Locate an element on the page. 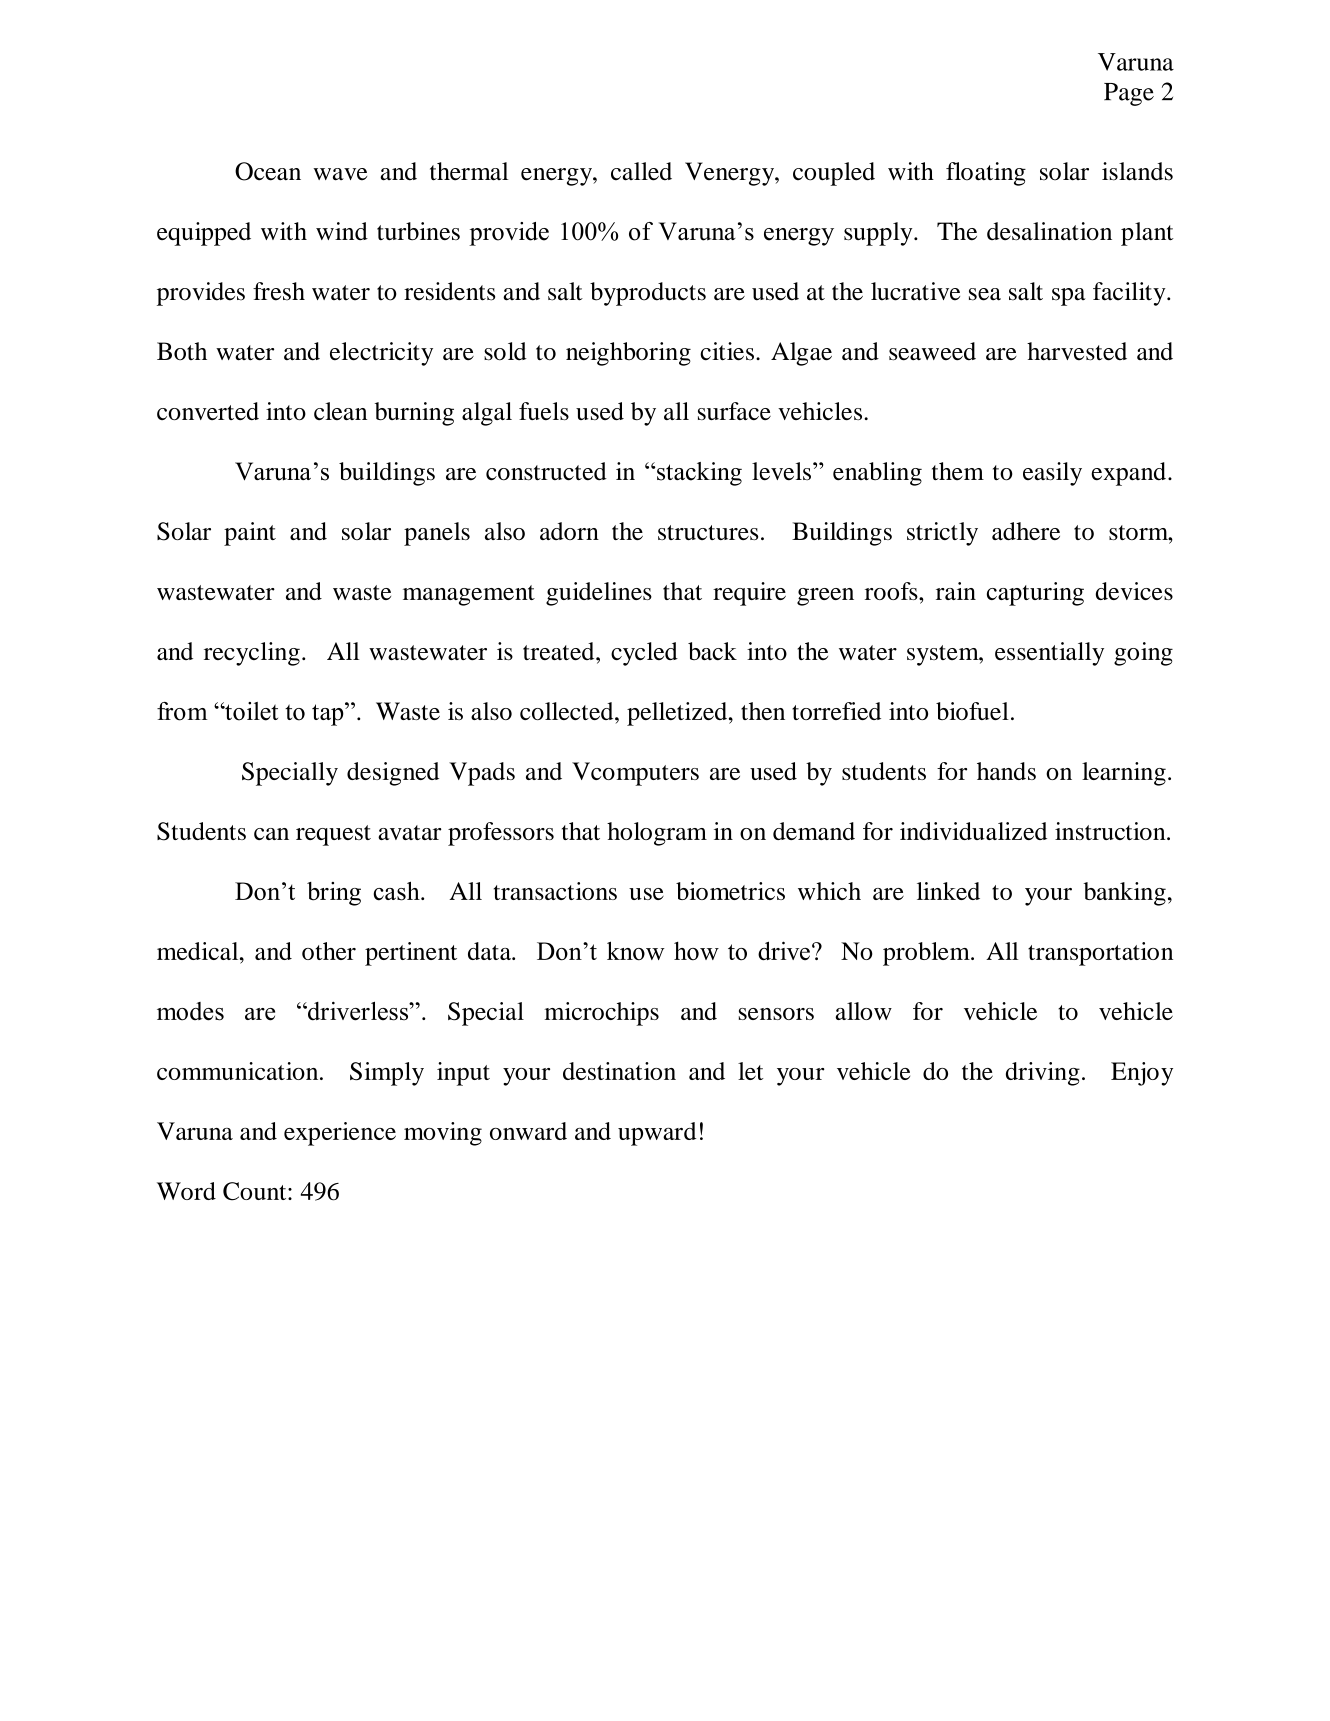 The image size is (1330, 1721). bring is located at coordinates (334, 894).
